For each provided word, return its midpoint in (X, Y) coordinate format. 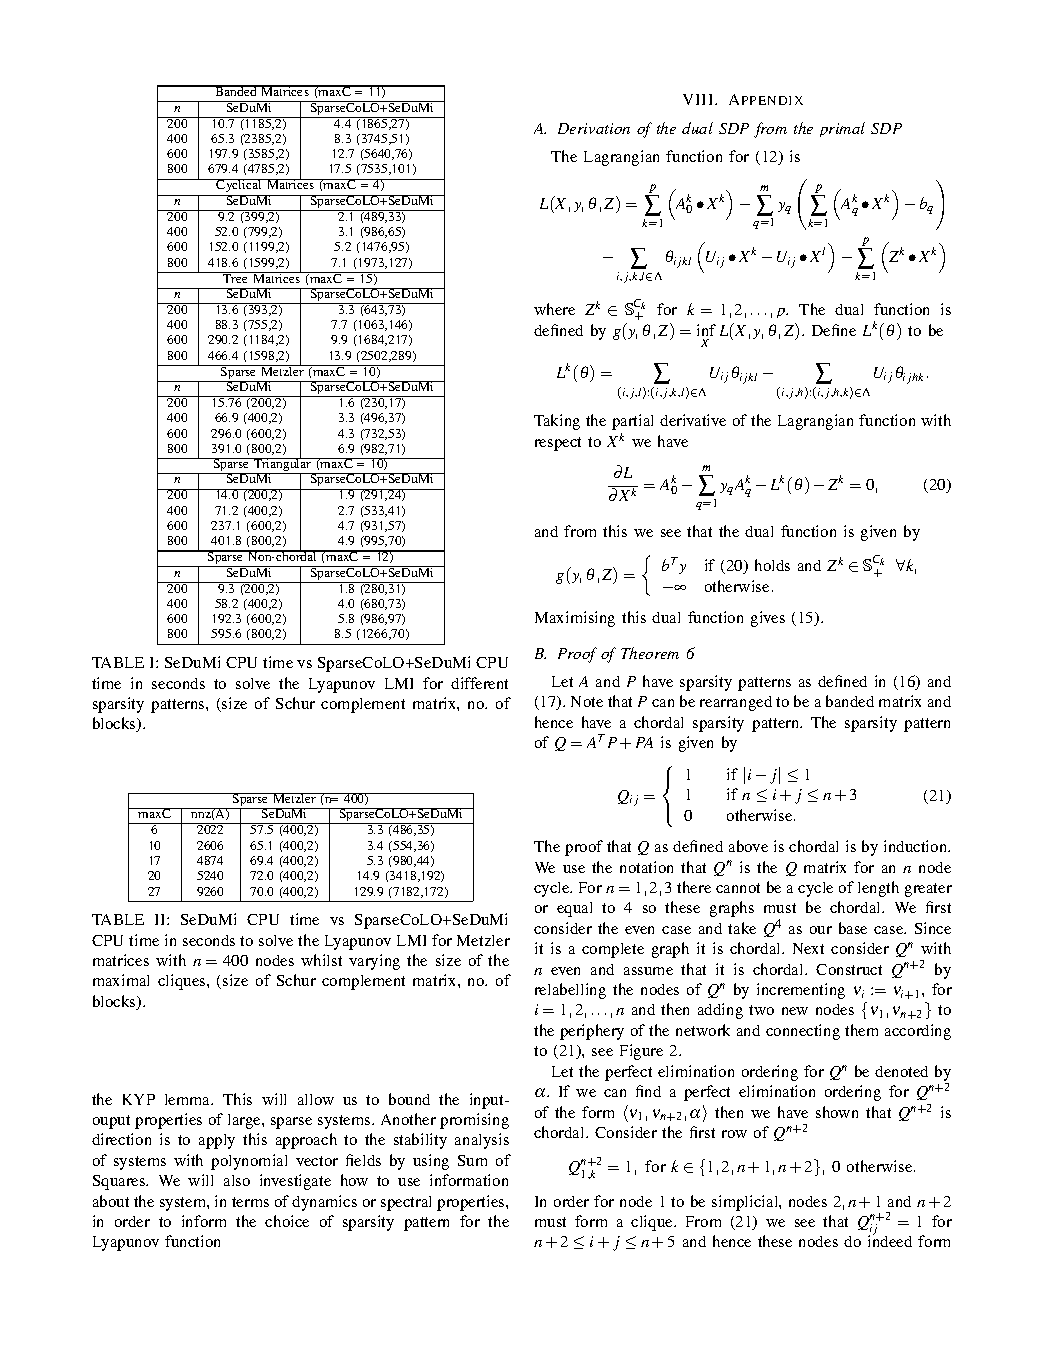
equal (574, 909)
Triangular (283, 465)
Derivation (594, 128)
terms (250, 1202)
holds (772, 565)
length (878, 889)
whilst (321, 960)
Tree (236, 277)
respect (558, 444)
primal (842, 129)
